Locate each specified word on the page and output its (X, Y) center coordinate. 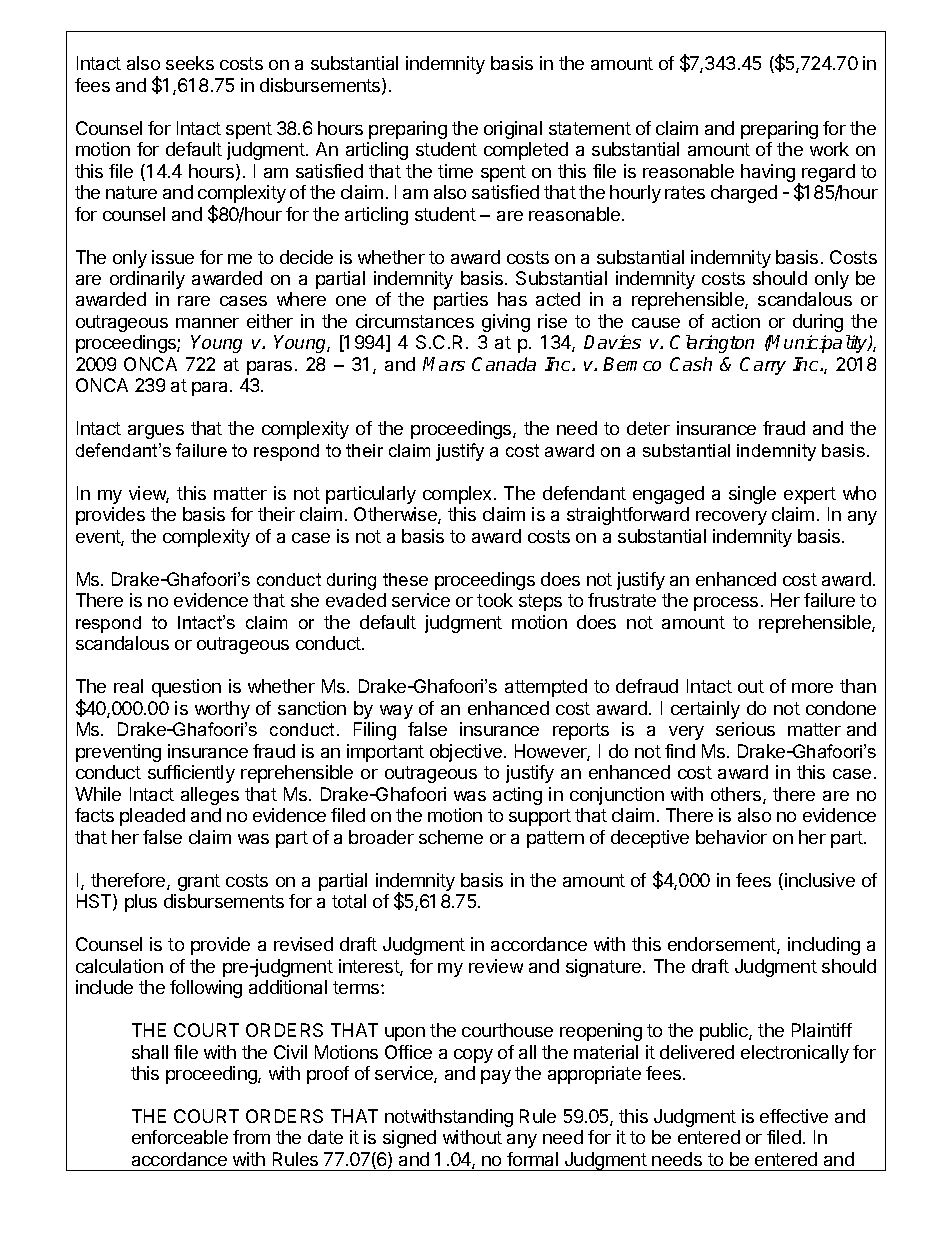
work (829, 149)
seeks (190, 63)
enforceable (180, 1137)
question (186, 688)
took (495, 600)
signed (409, 1139)
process (726, 604)
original (513, 130)
